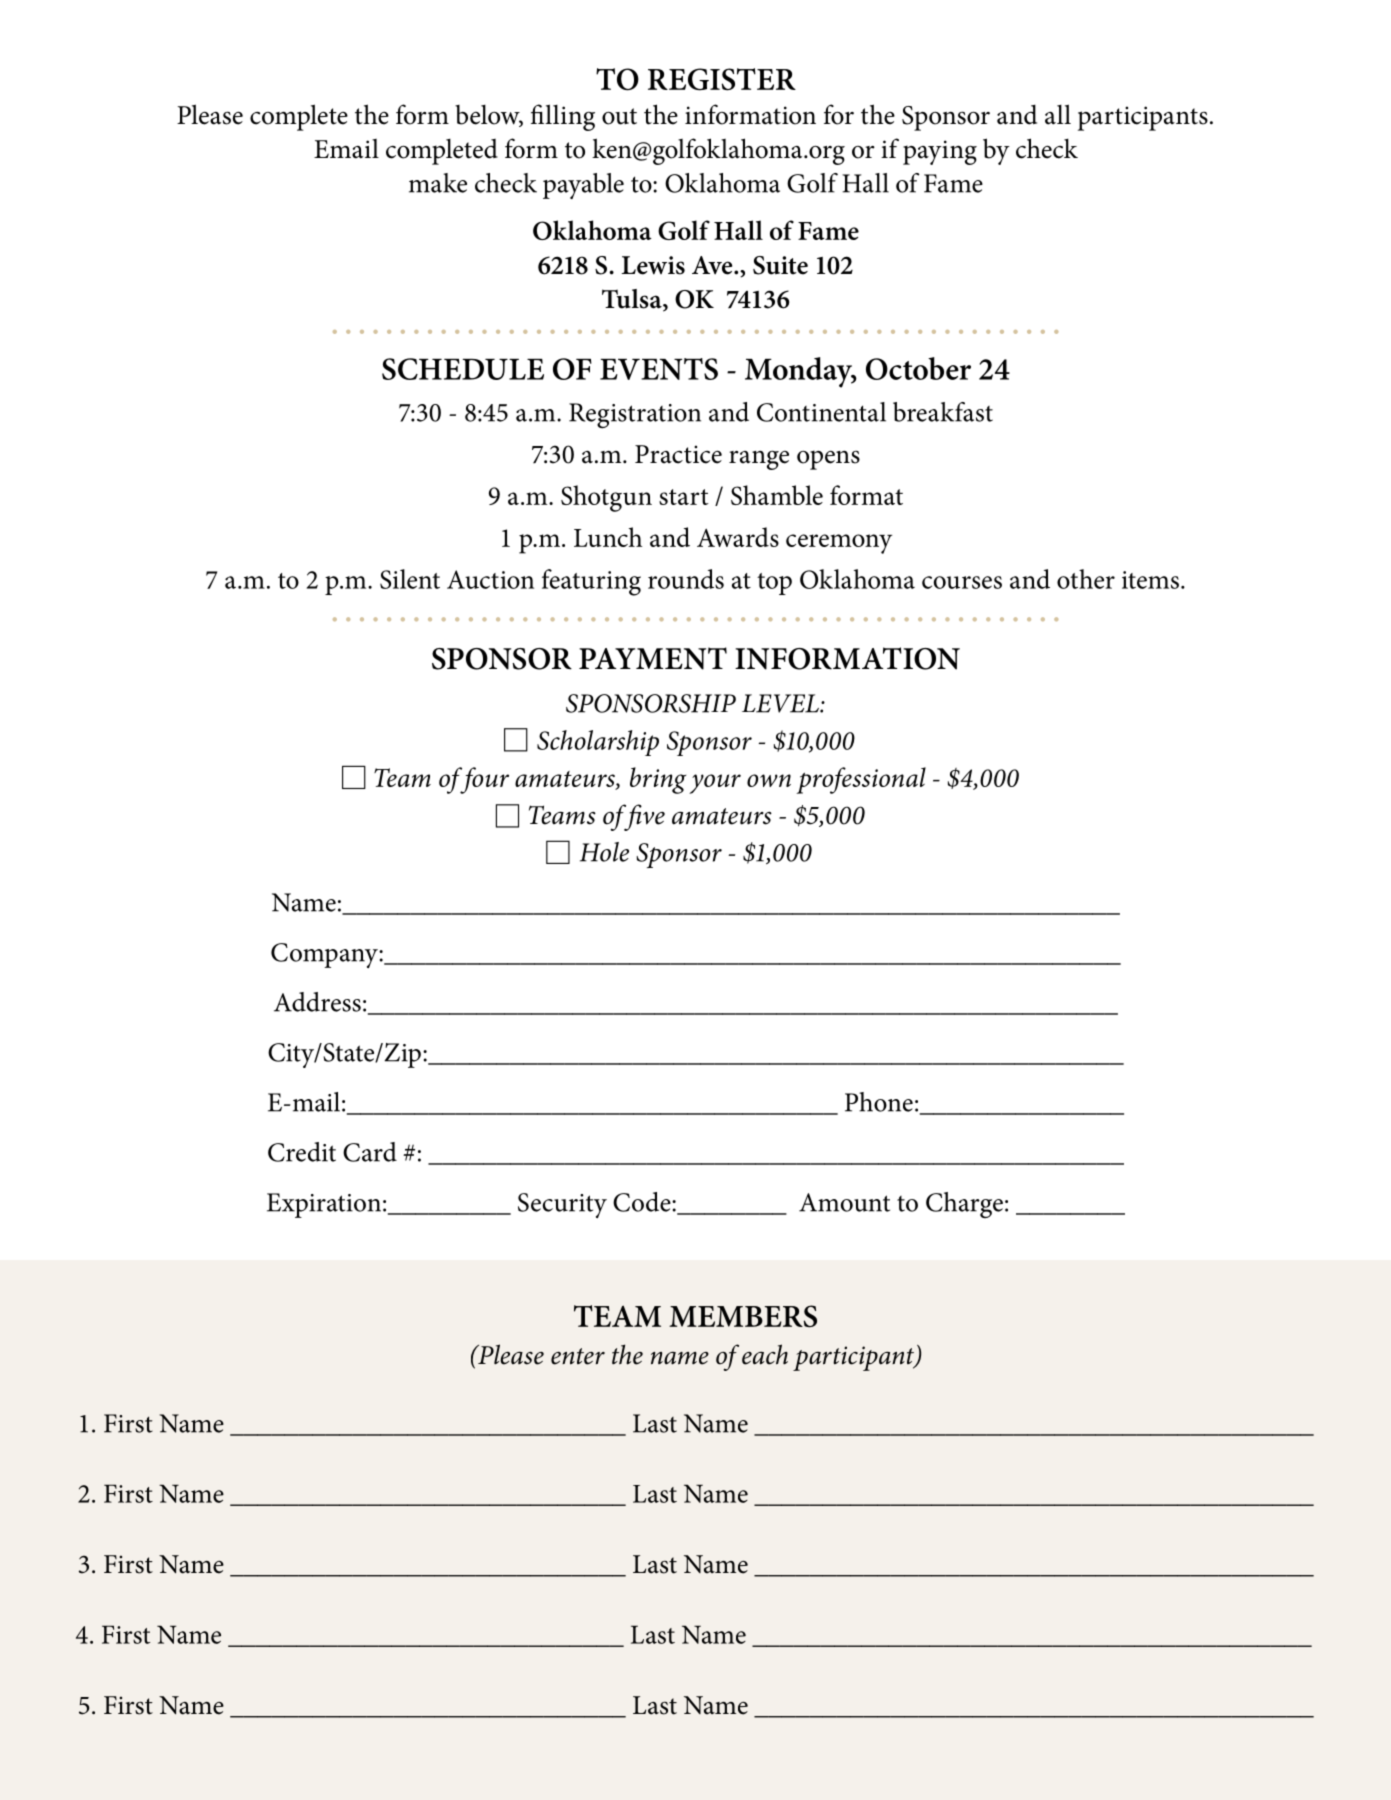 Image resolution: width=1391 pixels, height=1800 pixels. Describe the element at coordinates (410, 579) in the document. I see `Silent` at that location.
